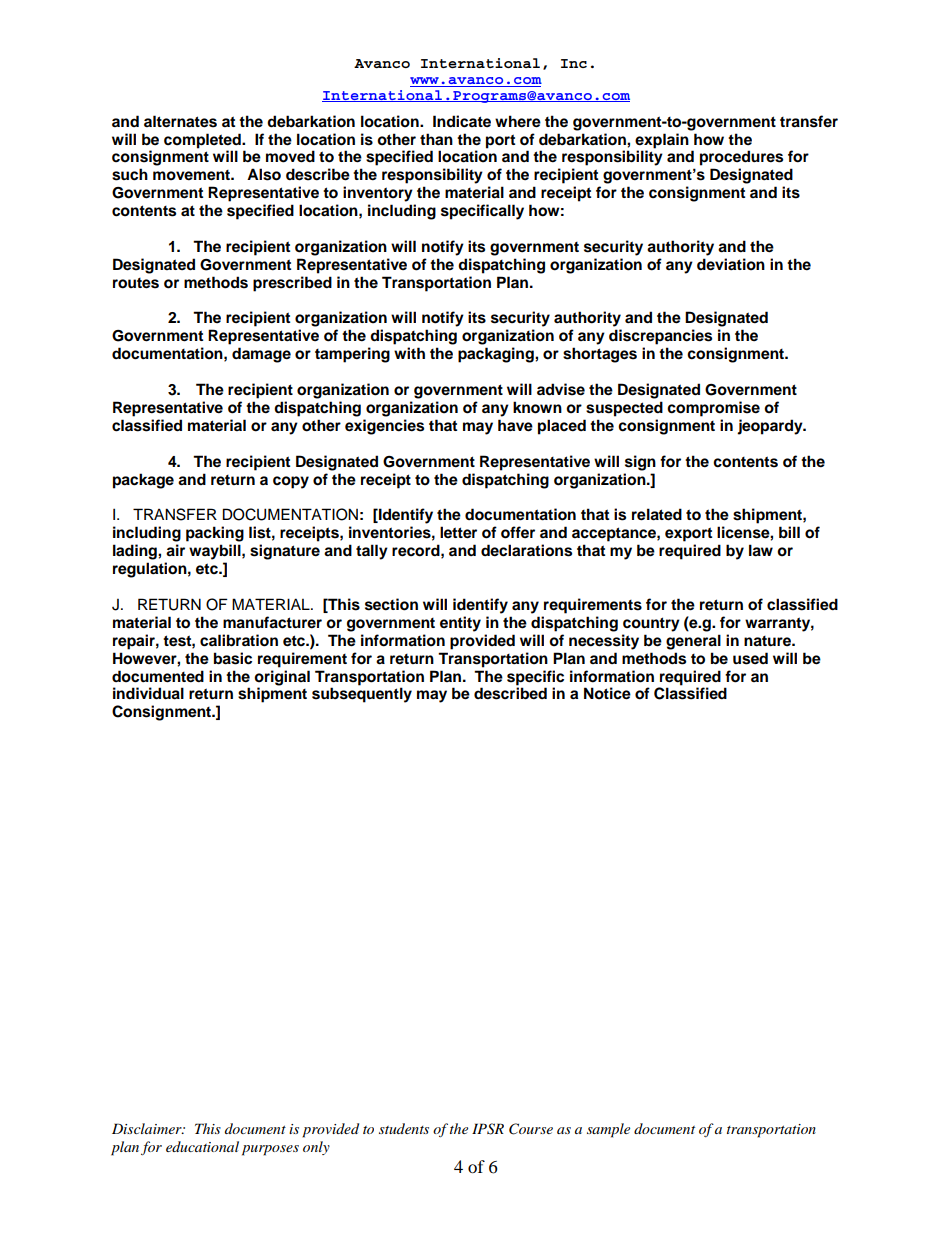  What do you see at coordinates (460, 624) in the screenshot?
I see `entity` at bounding box center [460, 624].
